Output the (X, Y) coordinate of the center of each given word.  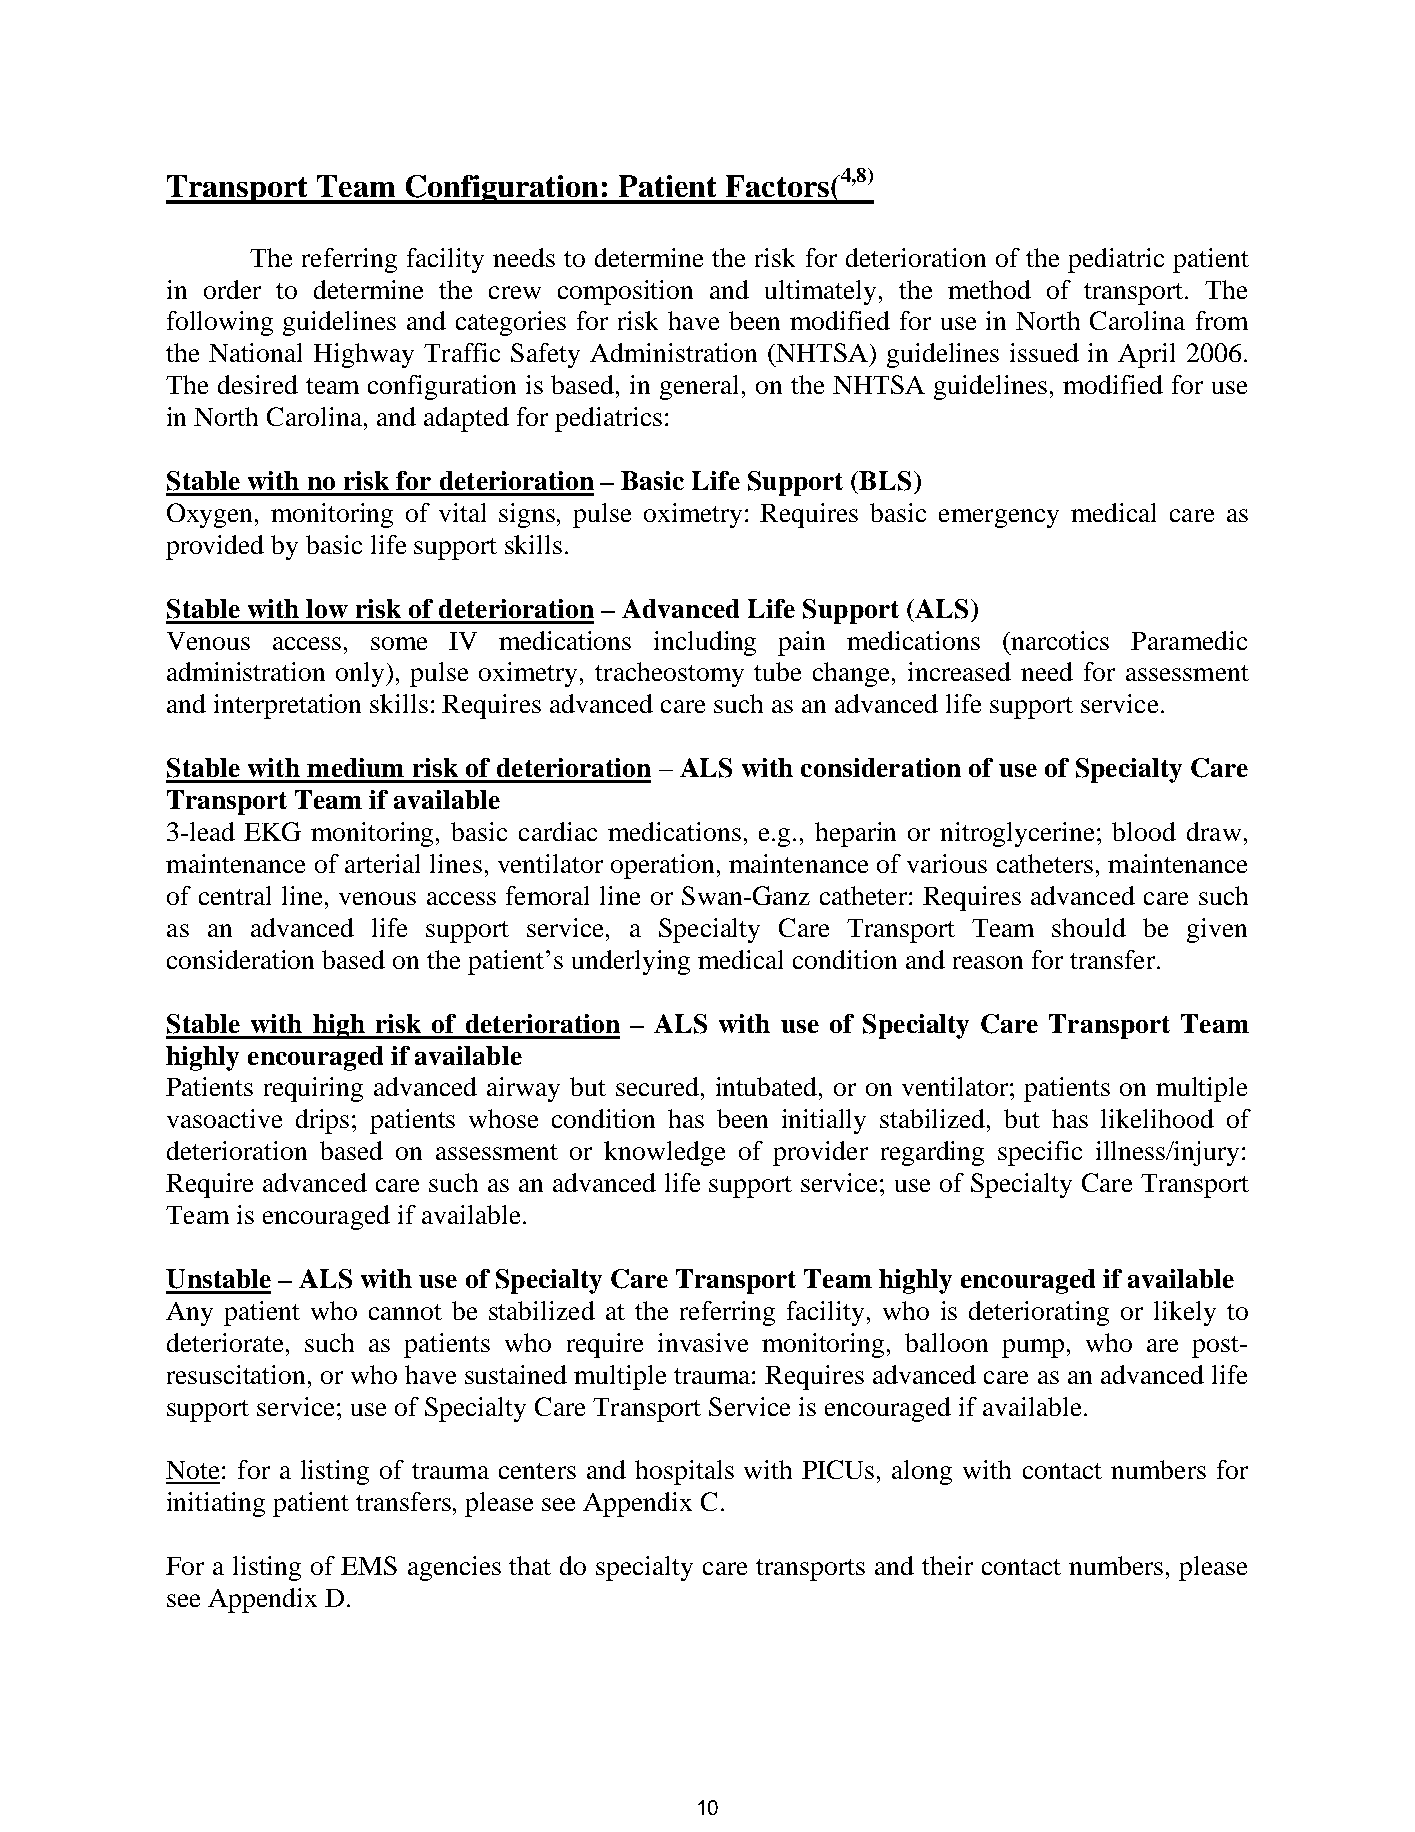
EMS (369, 1565)
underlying (631, 962)
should (1089, 927)
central (235, 895)
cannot (405, 1312)
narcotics (1059, 640)
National (255, 352)
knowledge (664, 1153)
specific (1040, 1153)
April (1146, 355)
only (361, 674)
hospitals (684, 1472)
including (705, 643)
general (701, 387)
